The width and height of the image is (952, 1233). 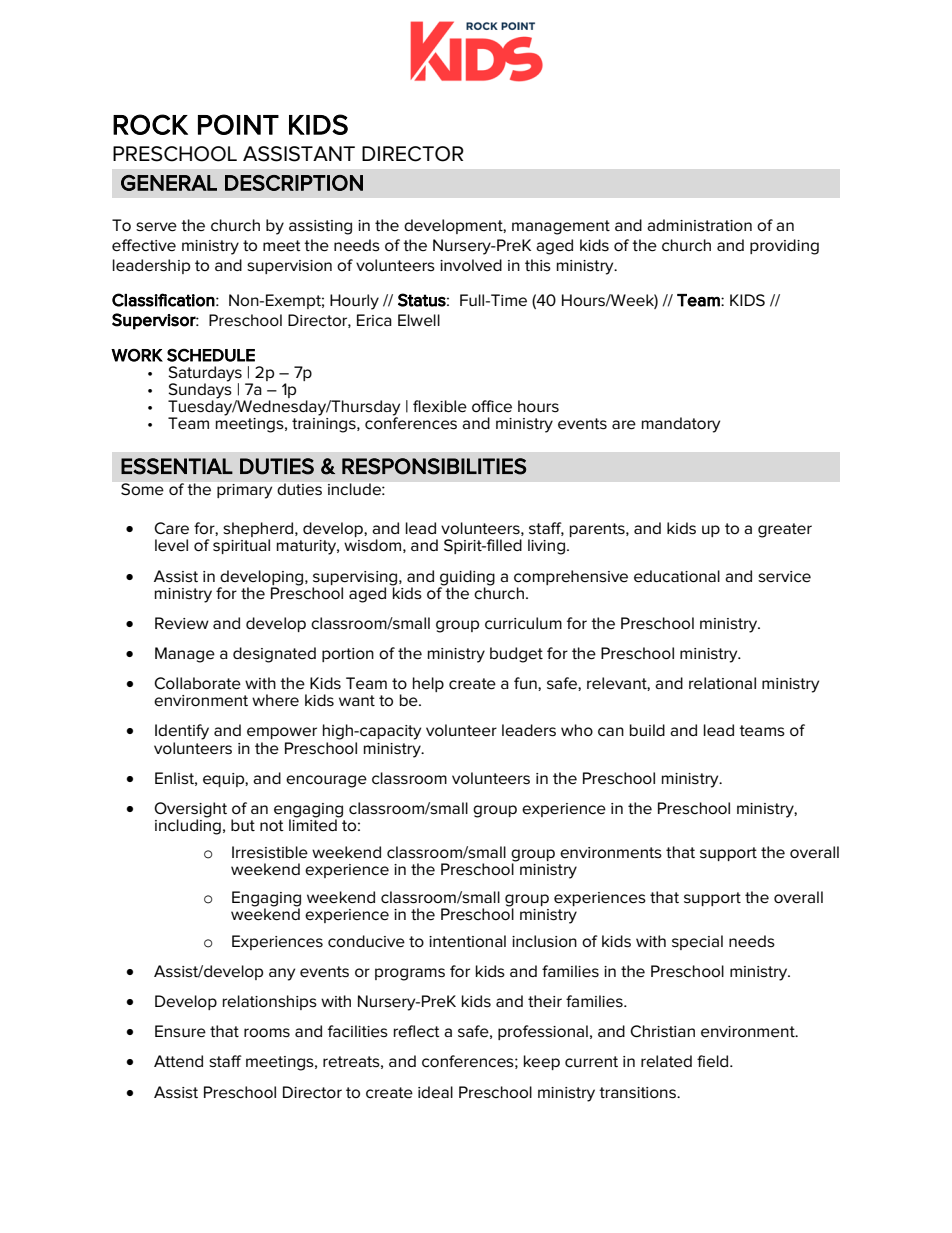 I want to click on Attend, so click(x=178, y=1061).
